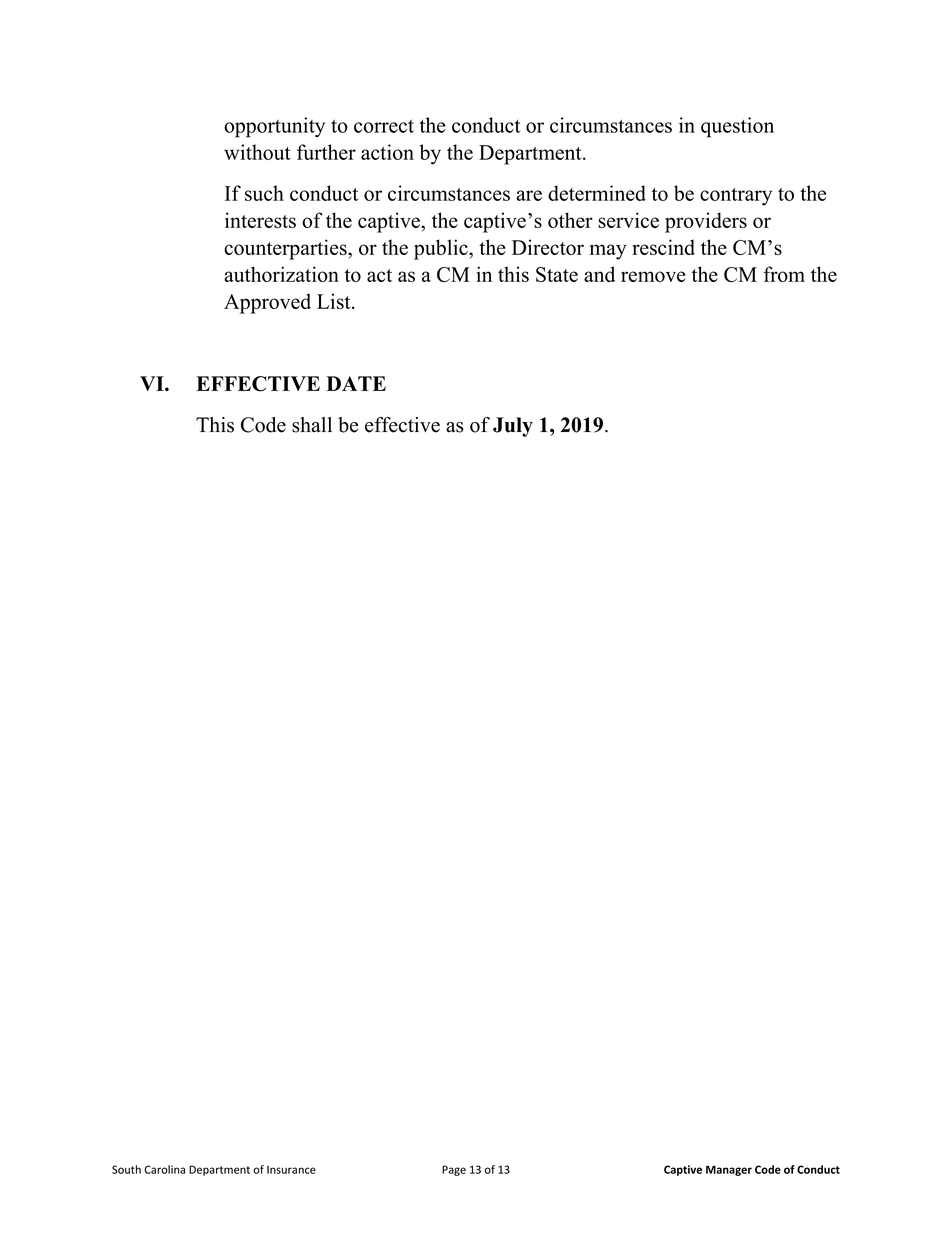  Describe the element at coordinates (257, 152) in the page. I see `without` at that location.
